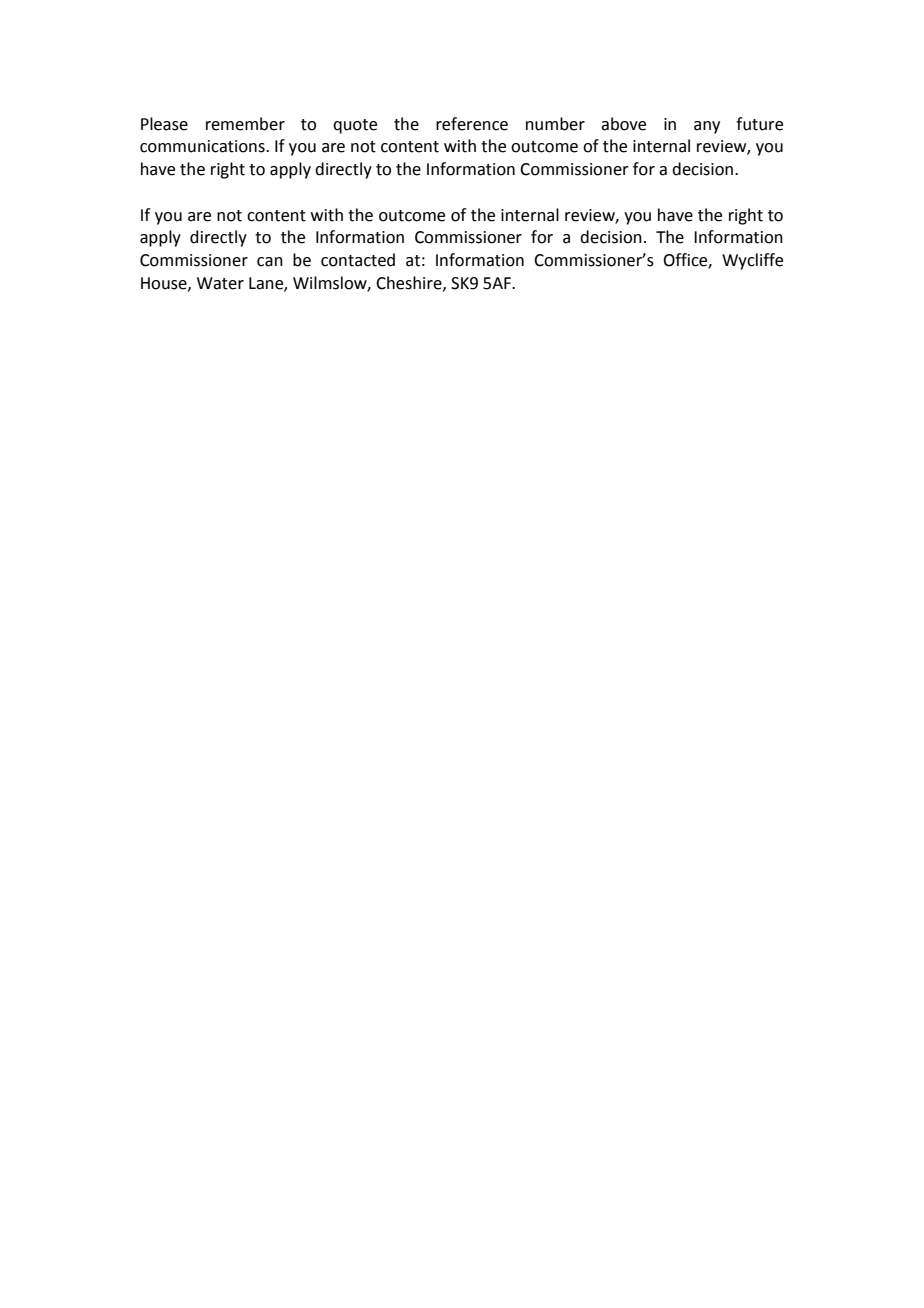  I want to click on reference, so click(472, 124).
